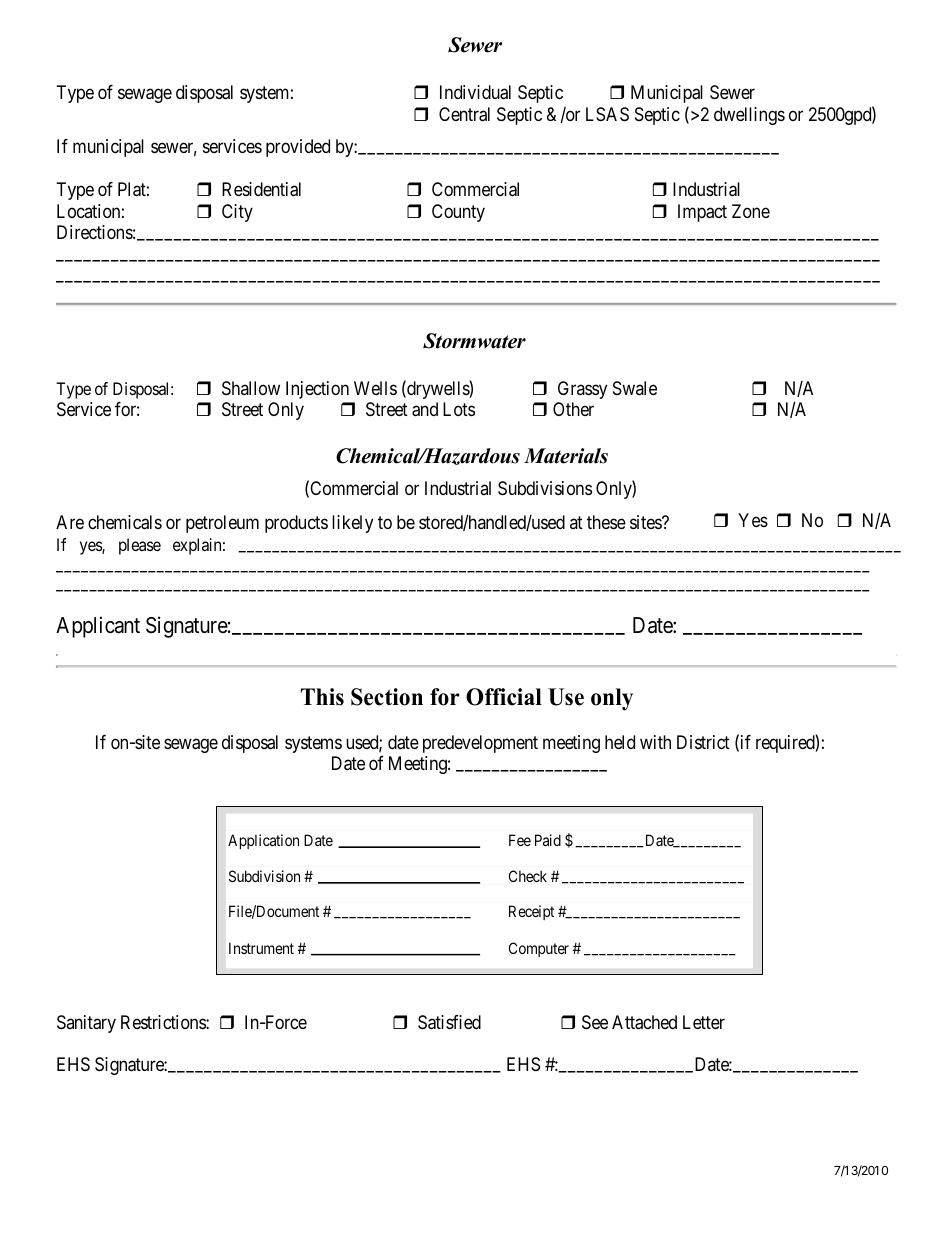 This screenshot has width=952, height=1233. Describe the element at coordinates (607, 114) in the screenshot. I see `LSAS` at that location.
